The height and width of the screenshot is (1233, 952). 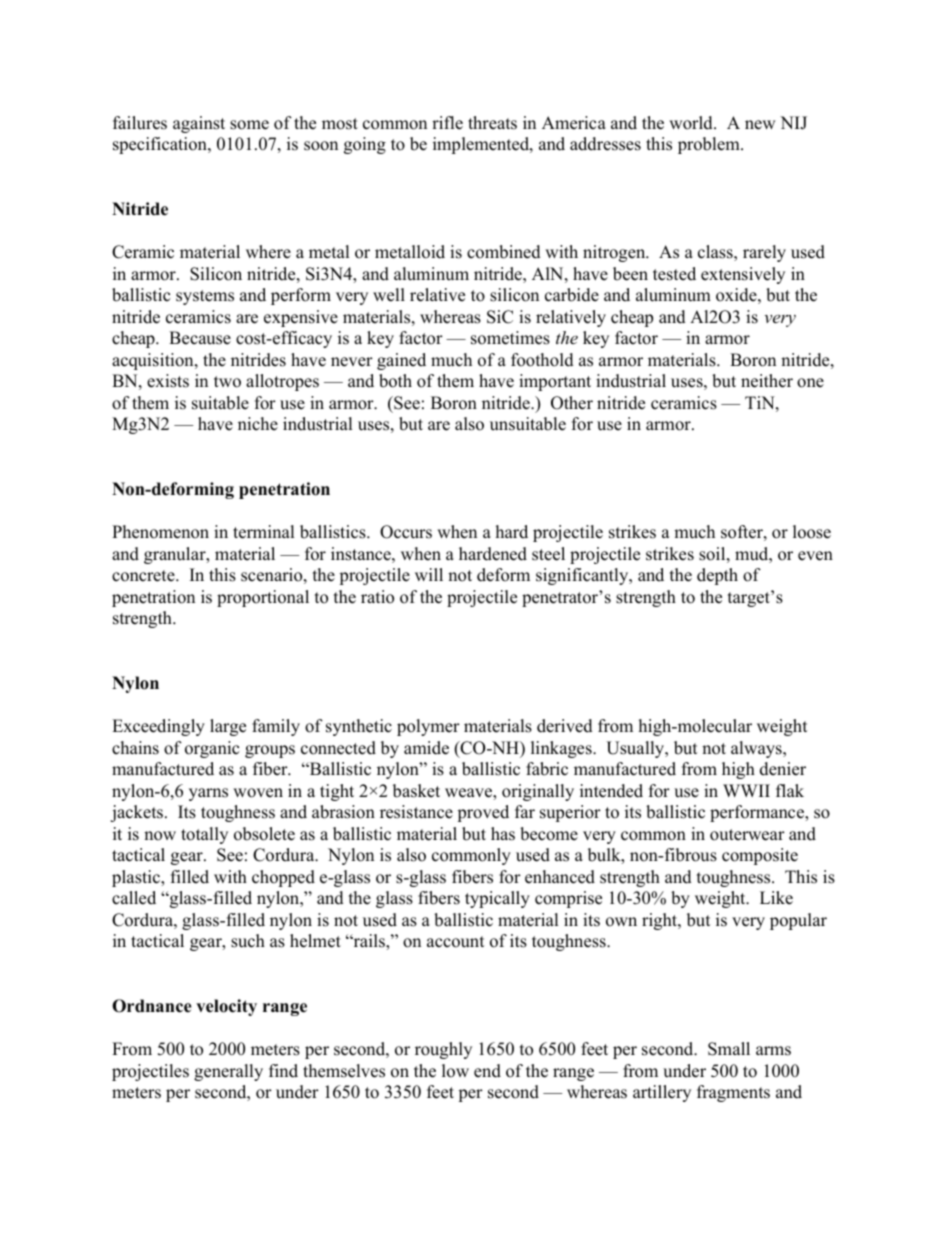 What do you see at coordinates (717, 576) in the screenshot?
I see `depth` at bounding box center [717, 576].
